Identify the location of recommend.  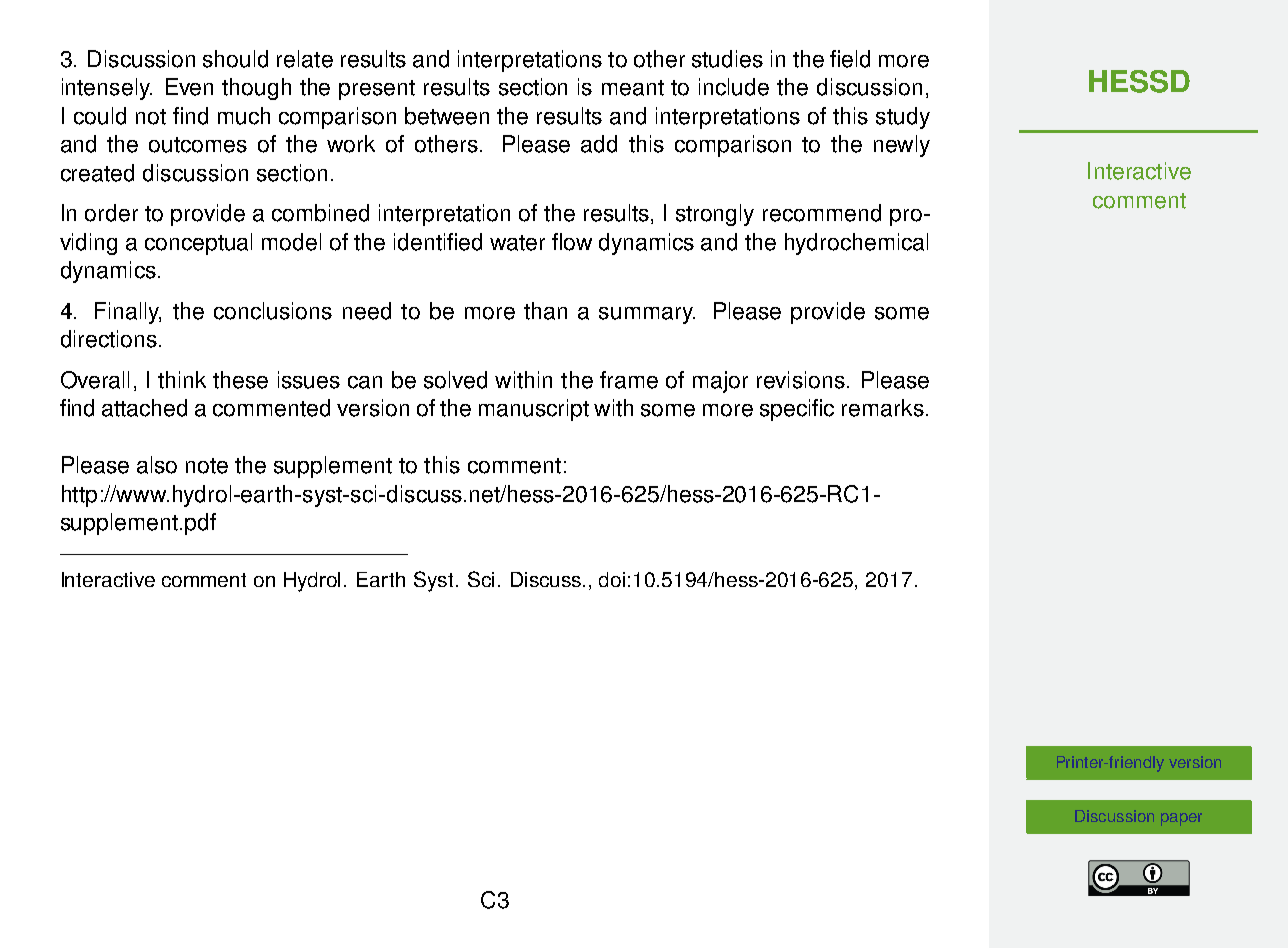
(822, 213).
